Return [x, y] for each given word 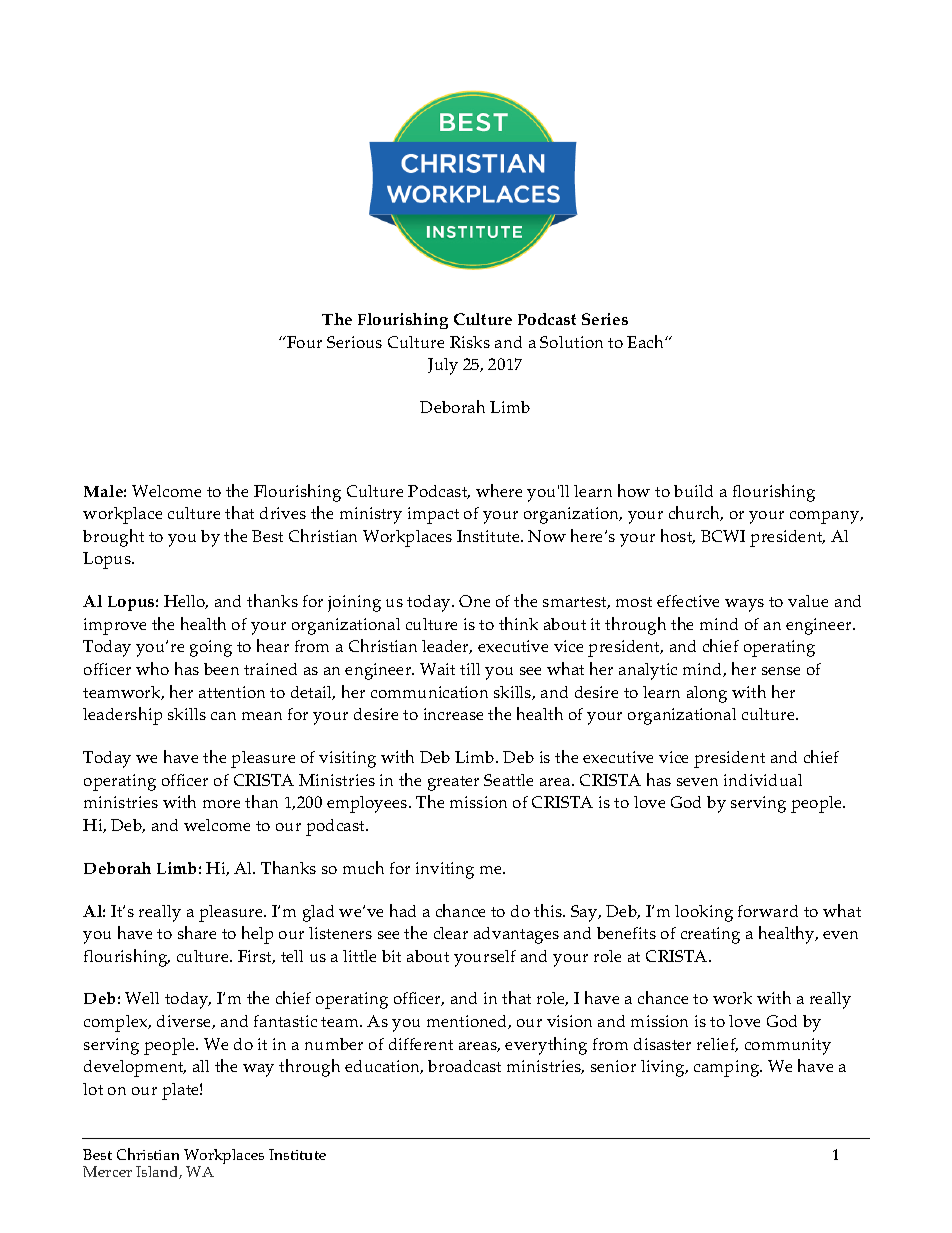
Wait [437, 669]
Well [142, 998]
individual [763, 780]
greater [453, 783]
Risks [470, 342]
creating [710, 935]
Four [303, 342]
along [707, 694]
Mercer [107, 1171]
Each [646, 341]
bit [391, 956]
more [221, 804]
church [696, 513]
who [152, 668]
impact [433, 515]
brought [113, 538]
